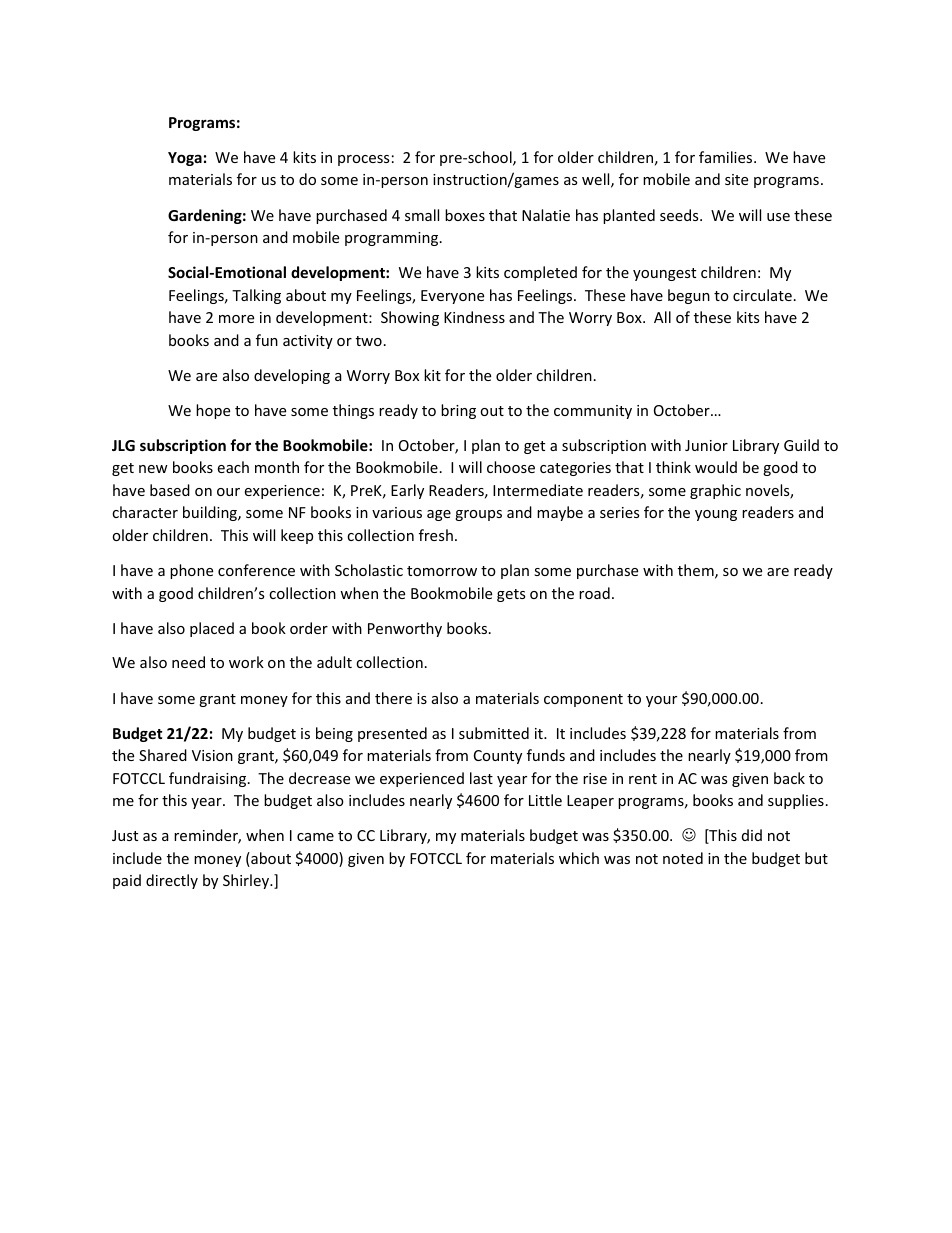 The height and width of the screenshot is (1233, 952). What do you see at coordinates (736, 179) in the screenshot?
I see `site` at bounding box center [736, 179].
